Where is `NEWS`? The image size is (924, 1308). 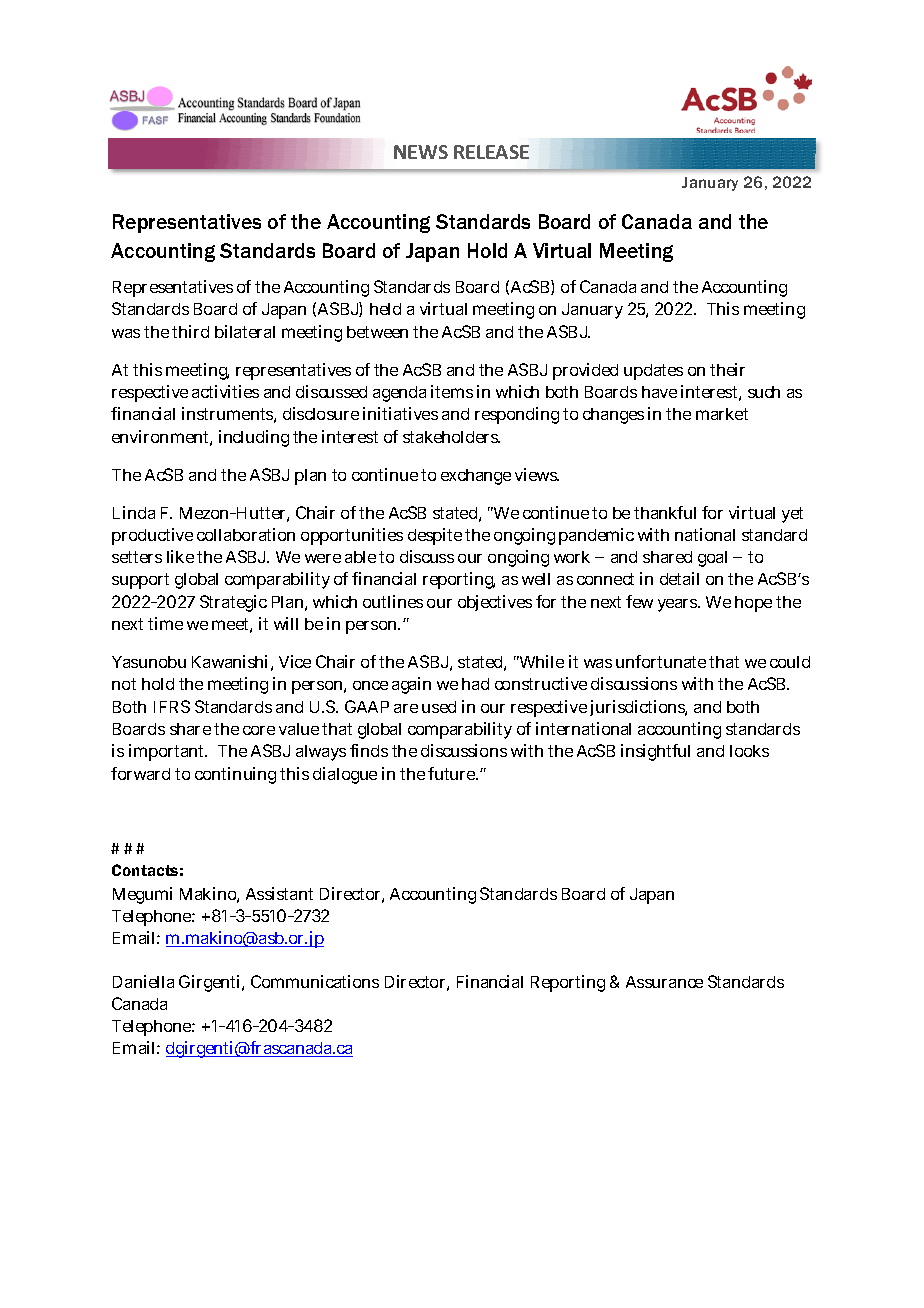 NEWS is located at coordinates (421, 152).
